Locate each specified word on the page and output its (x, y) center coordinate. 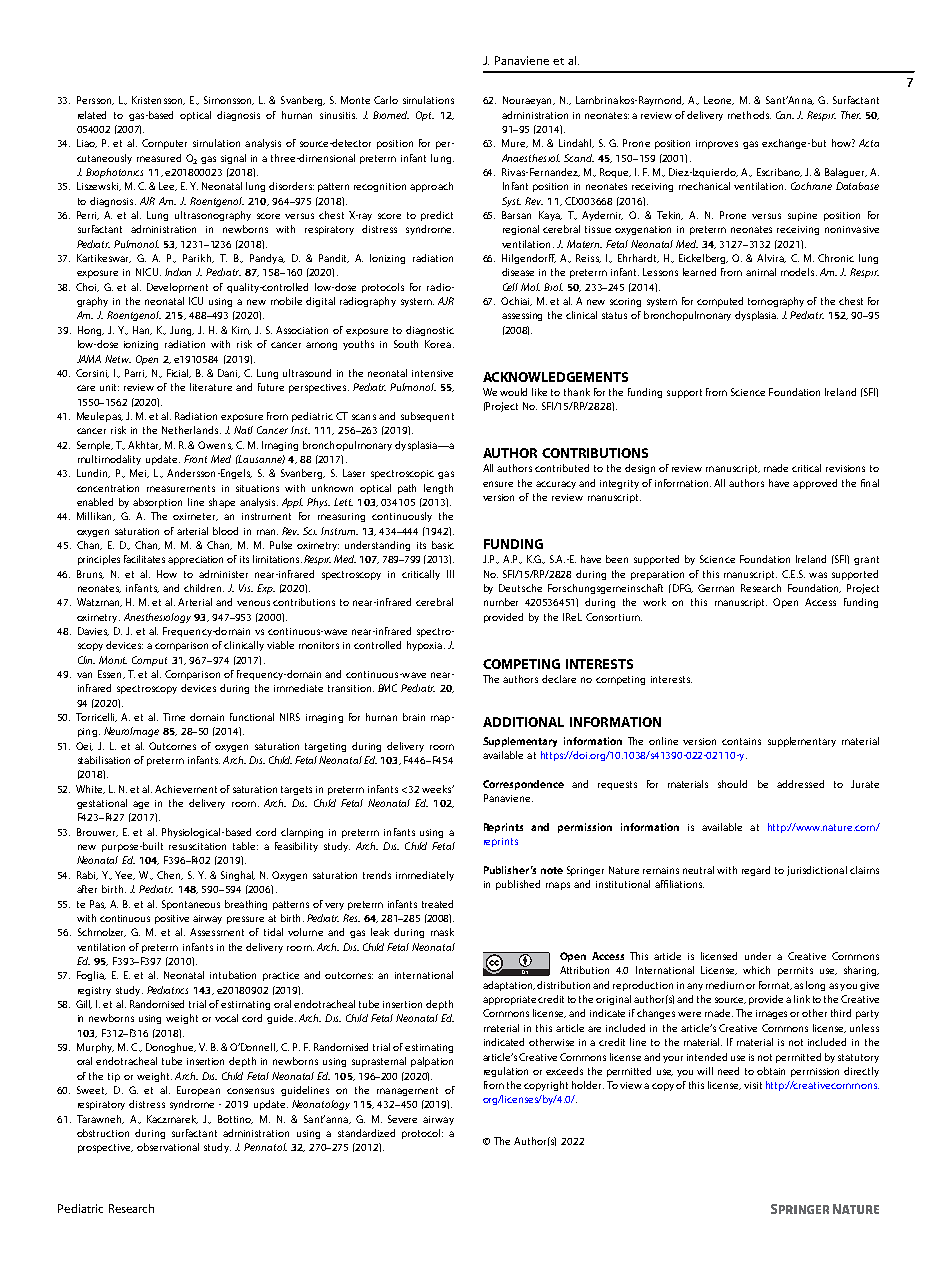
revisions (845, 468)
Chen (170, 875)
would (513, 392)
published (518, 885)
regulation (506, 1072)
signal (233, 159)
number (501, 602)
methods (749, 115)
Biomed (391, 115)
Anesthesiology (157, 618)
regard (756, 871)
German (716, 588)
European (198, 1091)
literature (211, 387)
